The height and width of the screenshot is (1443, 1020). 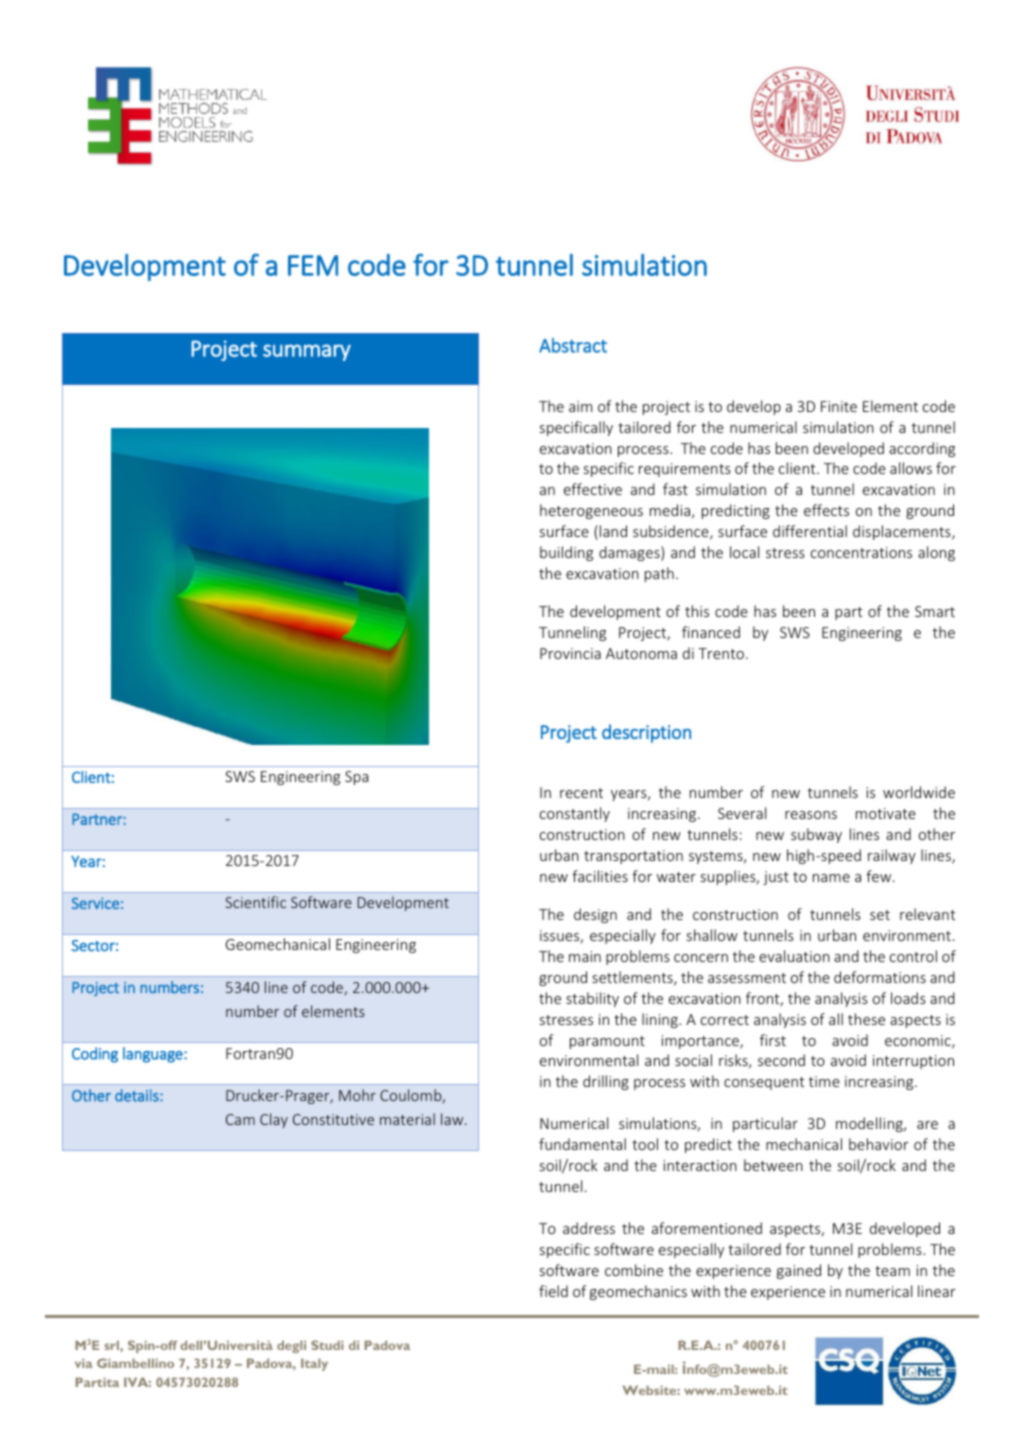 What do you see at coordinates (356, 778) in the screenshot?
I see `Spa` at bounding box center [356, 778].
